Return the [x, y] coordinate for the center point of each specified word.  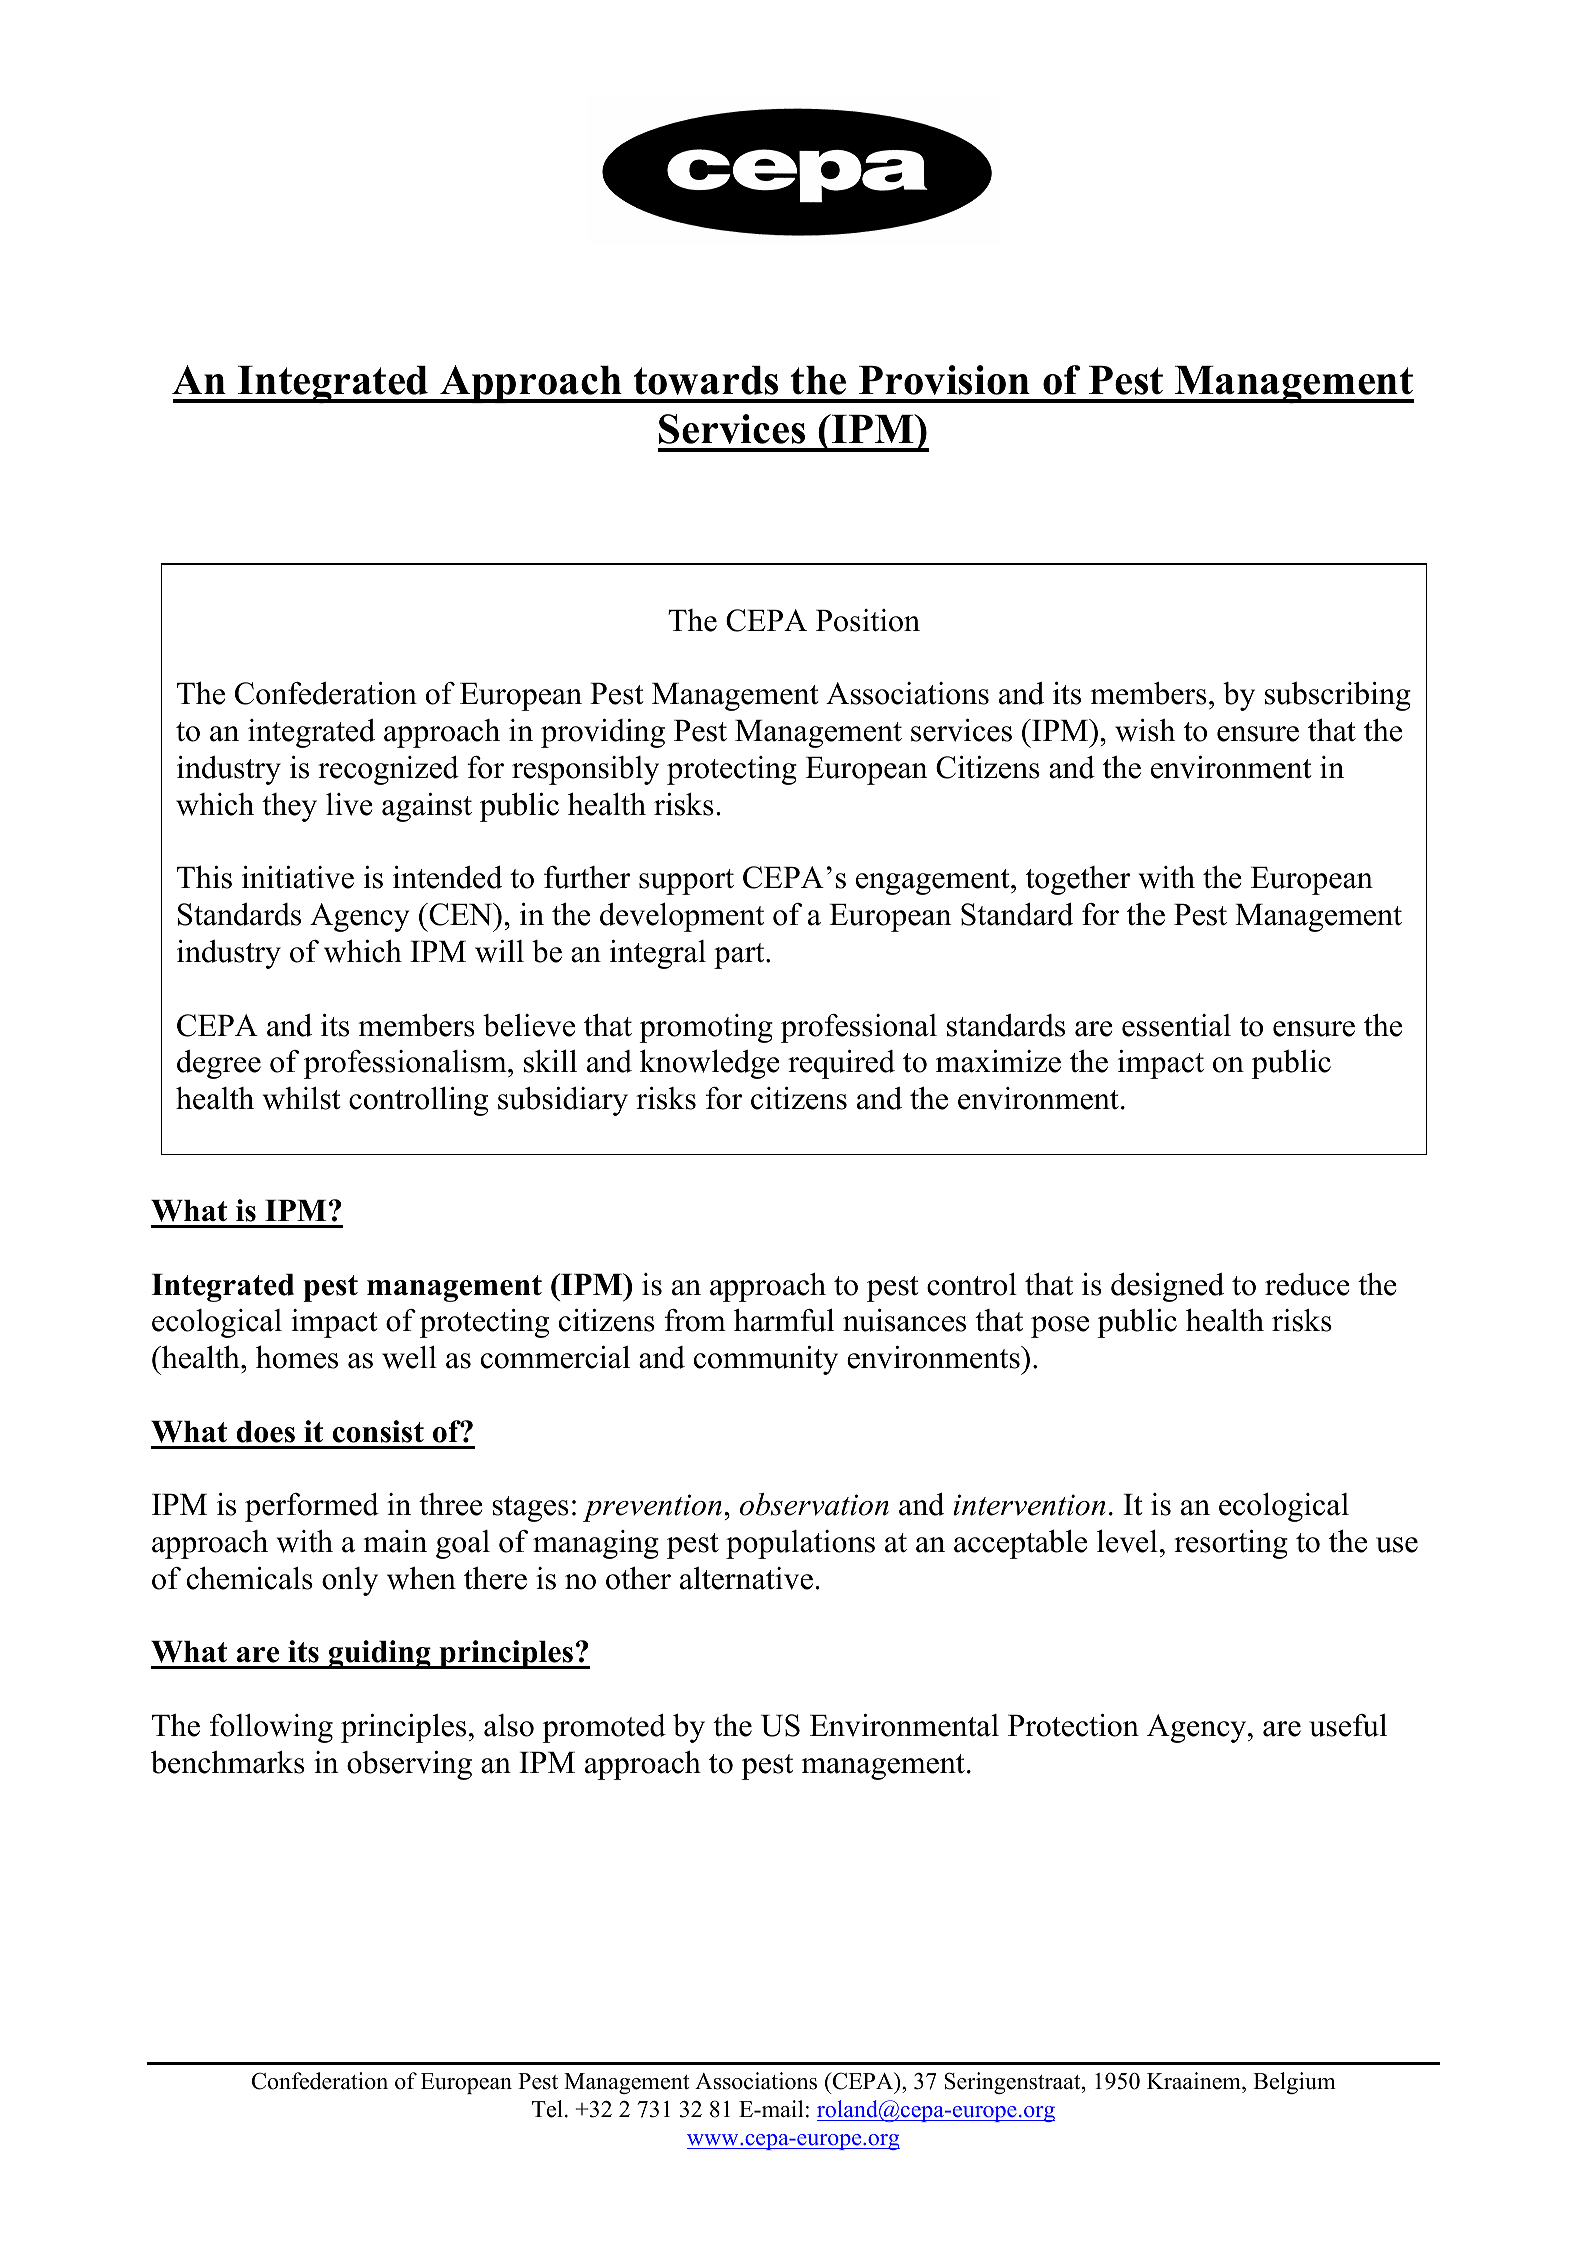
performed [312, 1507]
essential [1176, 1025]
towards [706, 380]
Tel [547, 2109]
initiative [298, 877]
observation [814, 1504]
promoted [604, 1728]
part [740, 956]
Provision [944, 380]
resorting [1231, 1544]
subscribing [1338, 696]
